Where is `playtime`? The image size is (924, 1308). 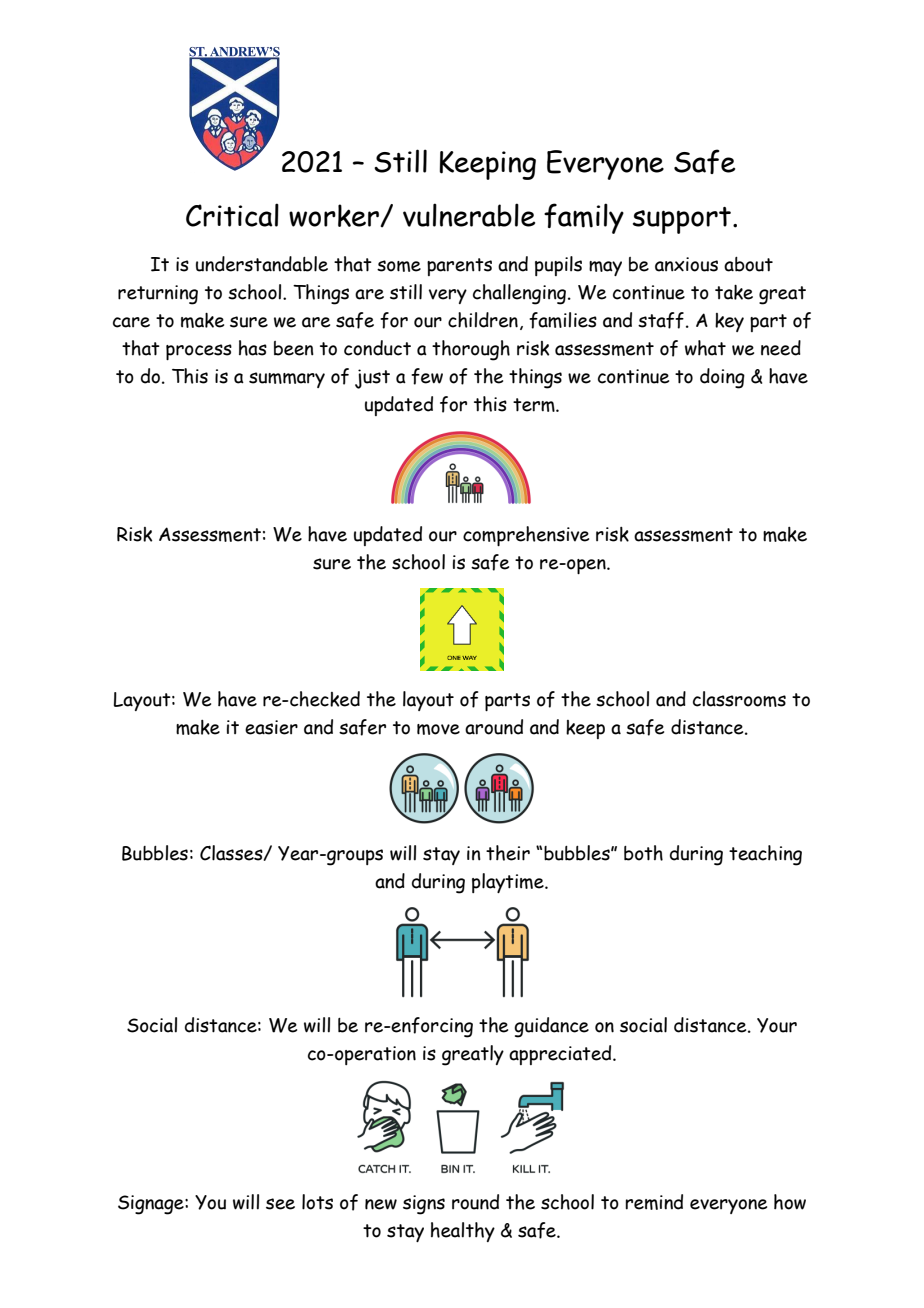
playtime is located at coordinates (509, 883).
